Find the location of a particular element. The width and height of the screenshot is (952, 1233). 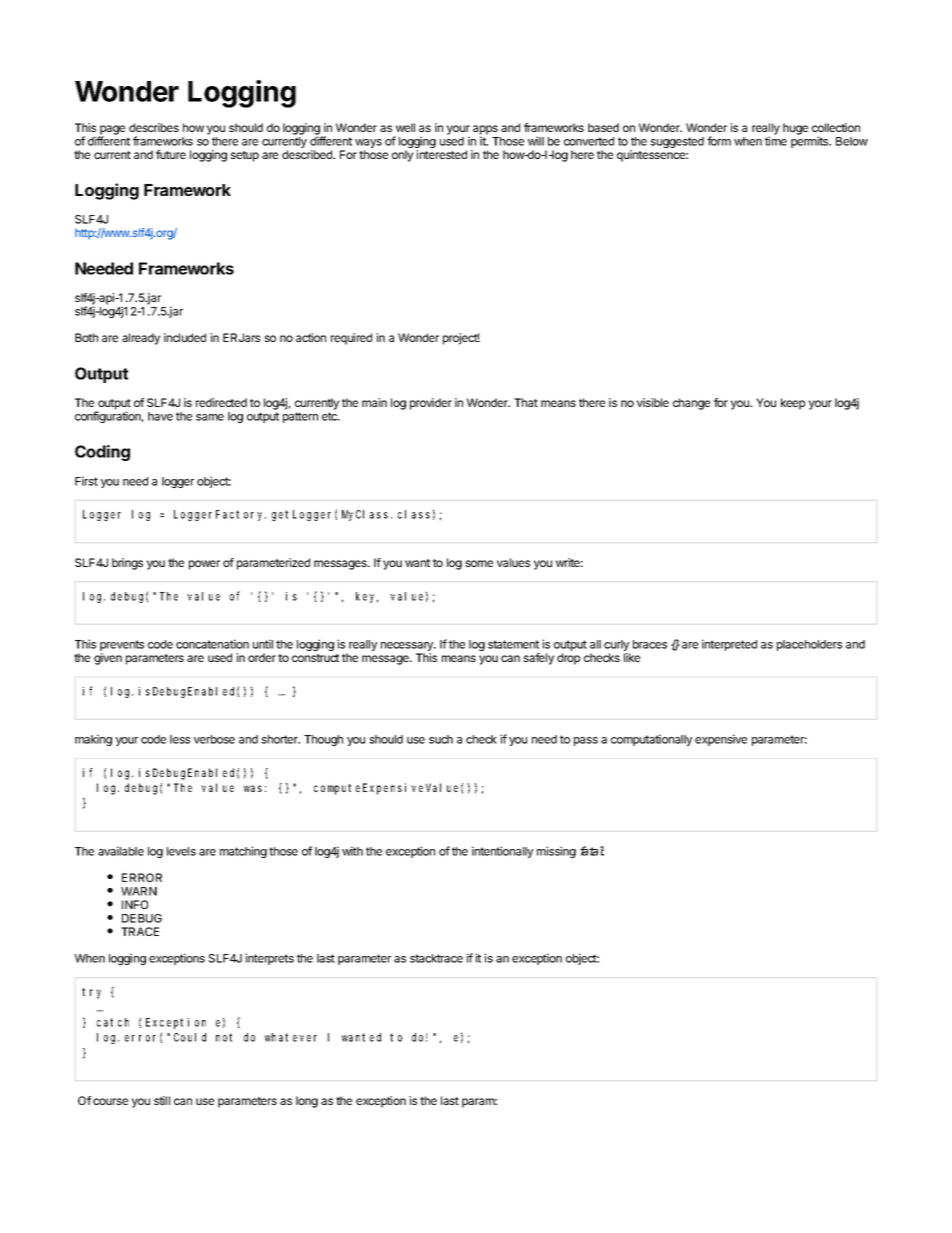

interested is located at coordinates (441, 154).
